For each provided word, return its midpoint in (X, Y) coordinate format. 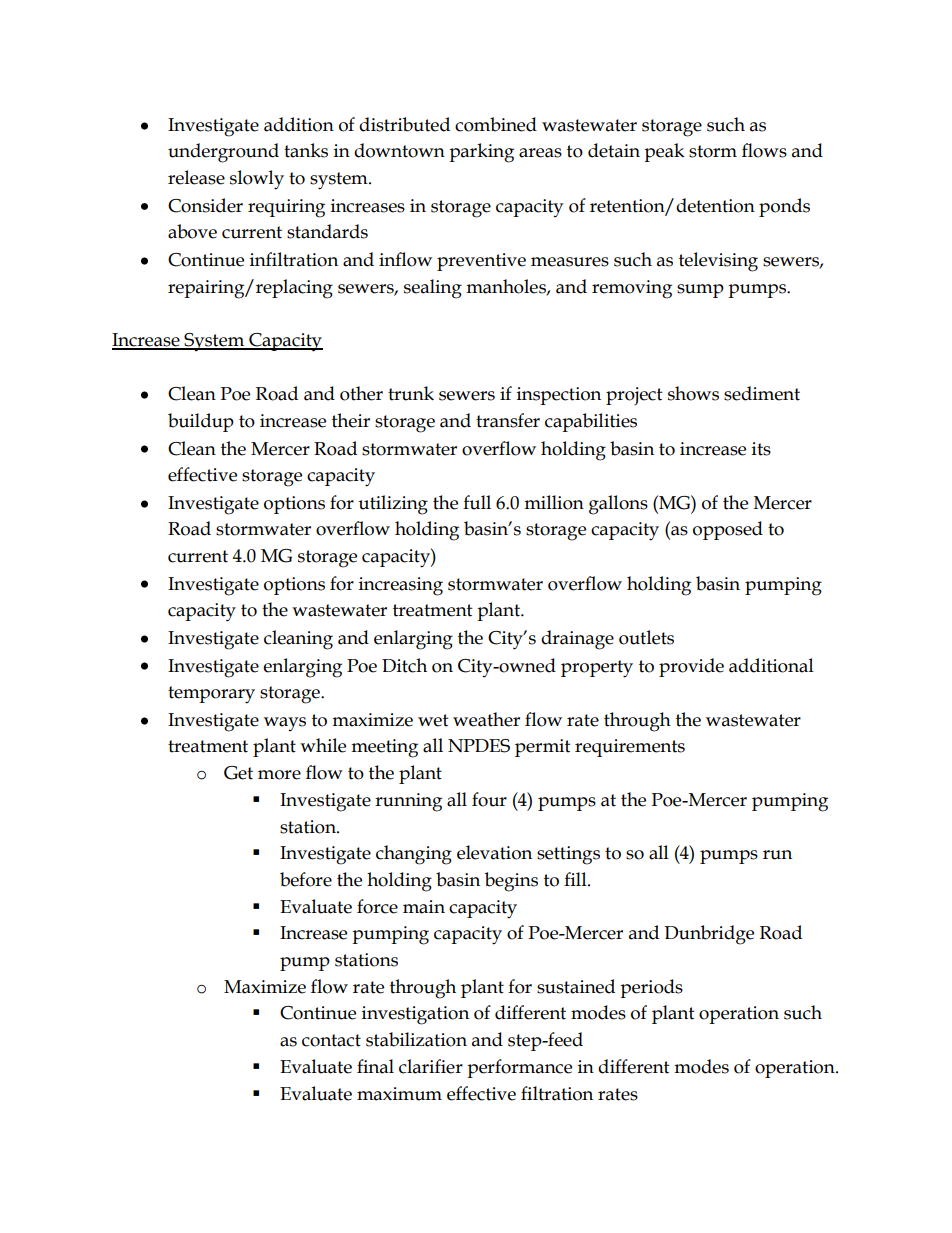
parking (481, 153)
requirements (630, 748)
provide (691, 667)
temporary (211, 695)
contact (331, 1040)
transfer (508, 420)
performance (519, 1068)
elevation (494, 852)
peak (664, 152)
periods (651, 988)
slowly (257, 180)
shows (693, 393)
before (306, 879)
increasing (401, 586)
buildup (201, 422)
